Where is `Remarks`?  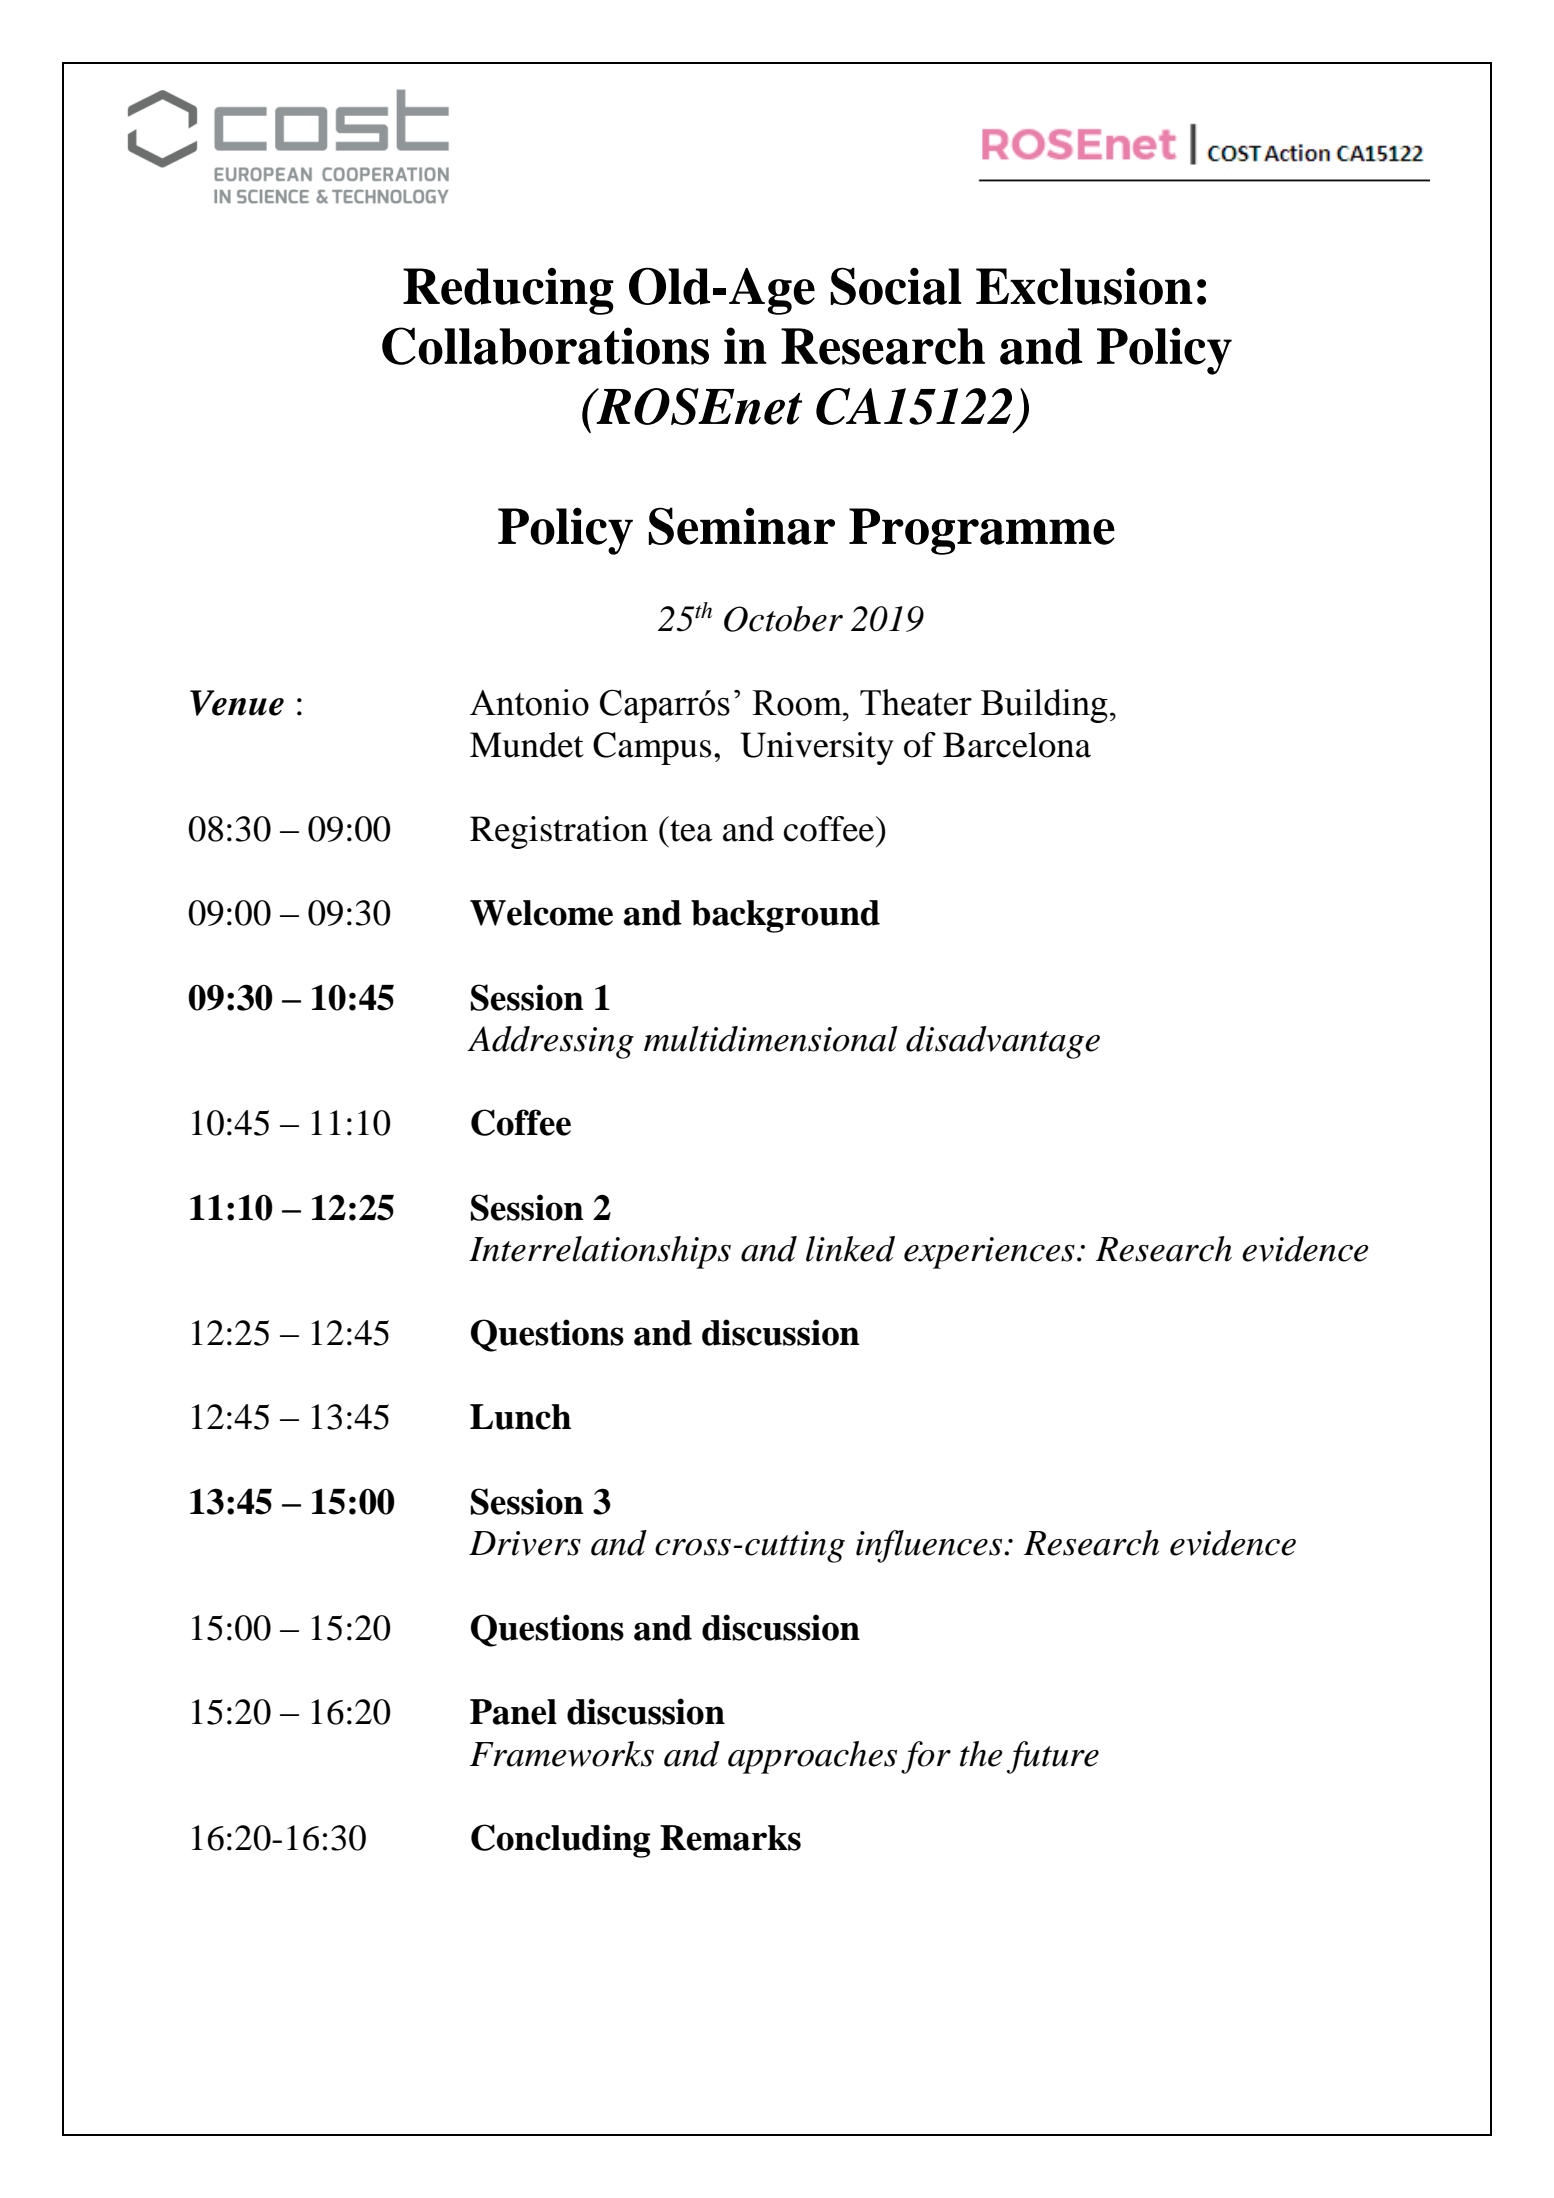
Remarks is located at coordinates (730, 1838).
